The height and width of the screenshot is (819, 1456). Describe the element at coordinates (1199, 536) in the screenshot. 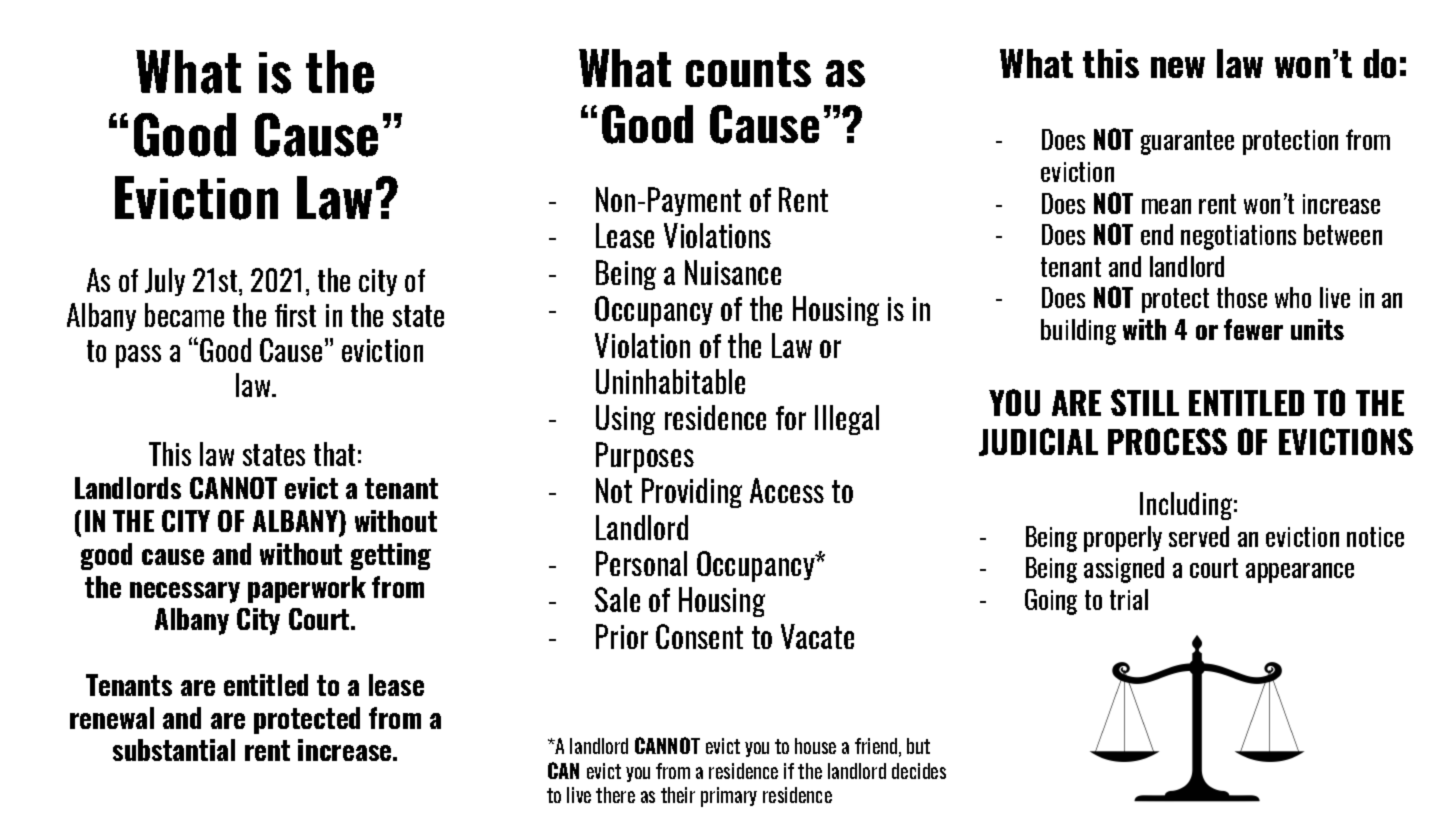

I see `served` at that location.
